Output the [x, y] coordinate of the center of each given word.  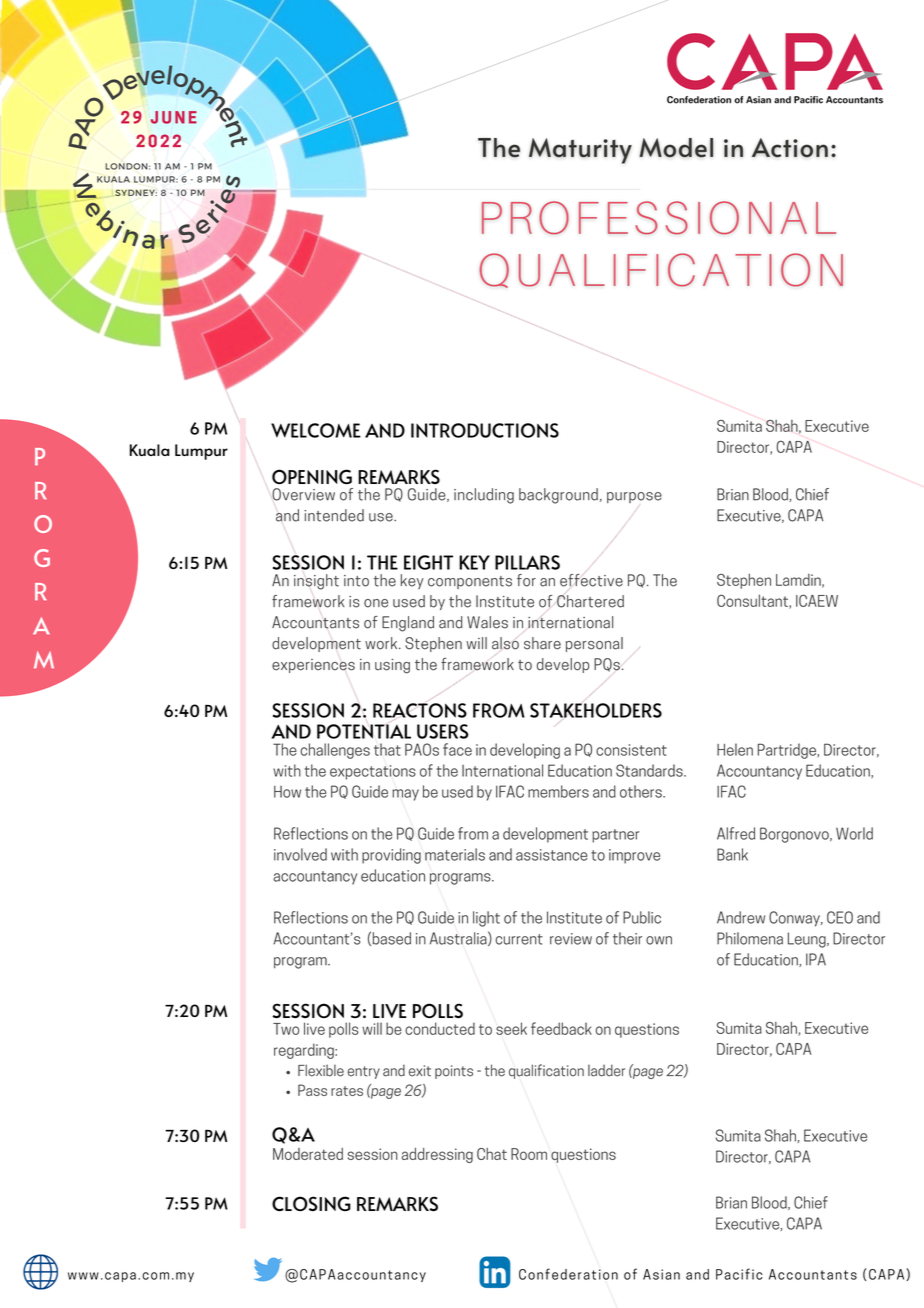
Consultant [753, 601]
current [519, 939]
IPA [816, 959]
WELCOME [316, 430]
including [484, 496]
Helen [735, 749]
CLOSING [311, 1203]
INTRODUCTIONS [485, 430]
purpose [634, 497]
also [505, 643]
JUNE [174, 117]
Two [286, 1029]
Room [529, 1154]
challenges [335, 751]
